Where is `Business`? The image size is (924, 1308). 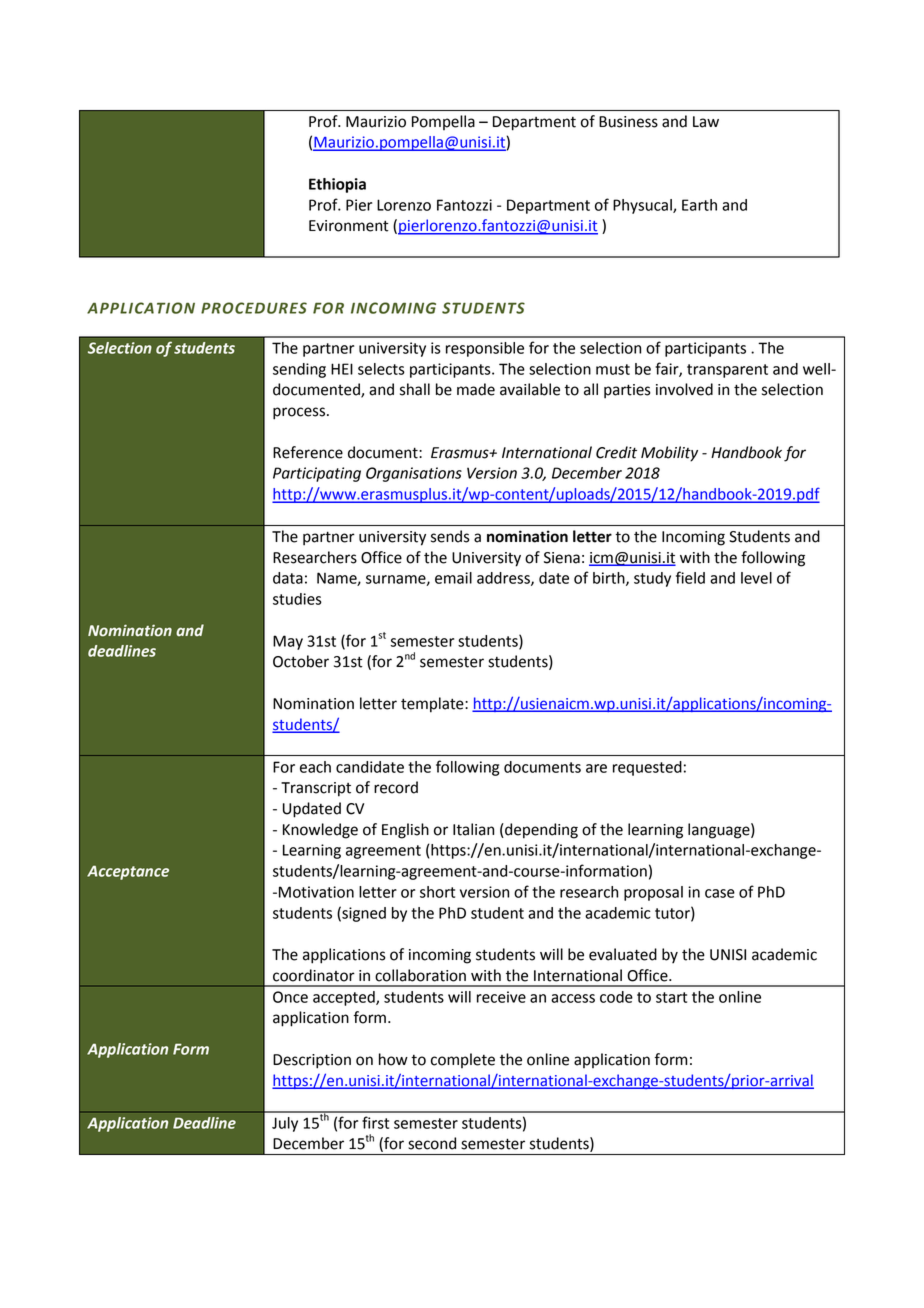 Business is located at coordinates (628, 122).
